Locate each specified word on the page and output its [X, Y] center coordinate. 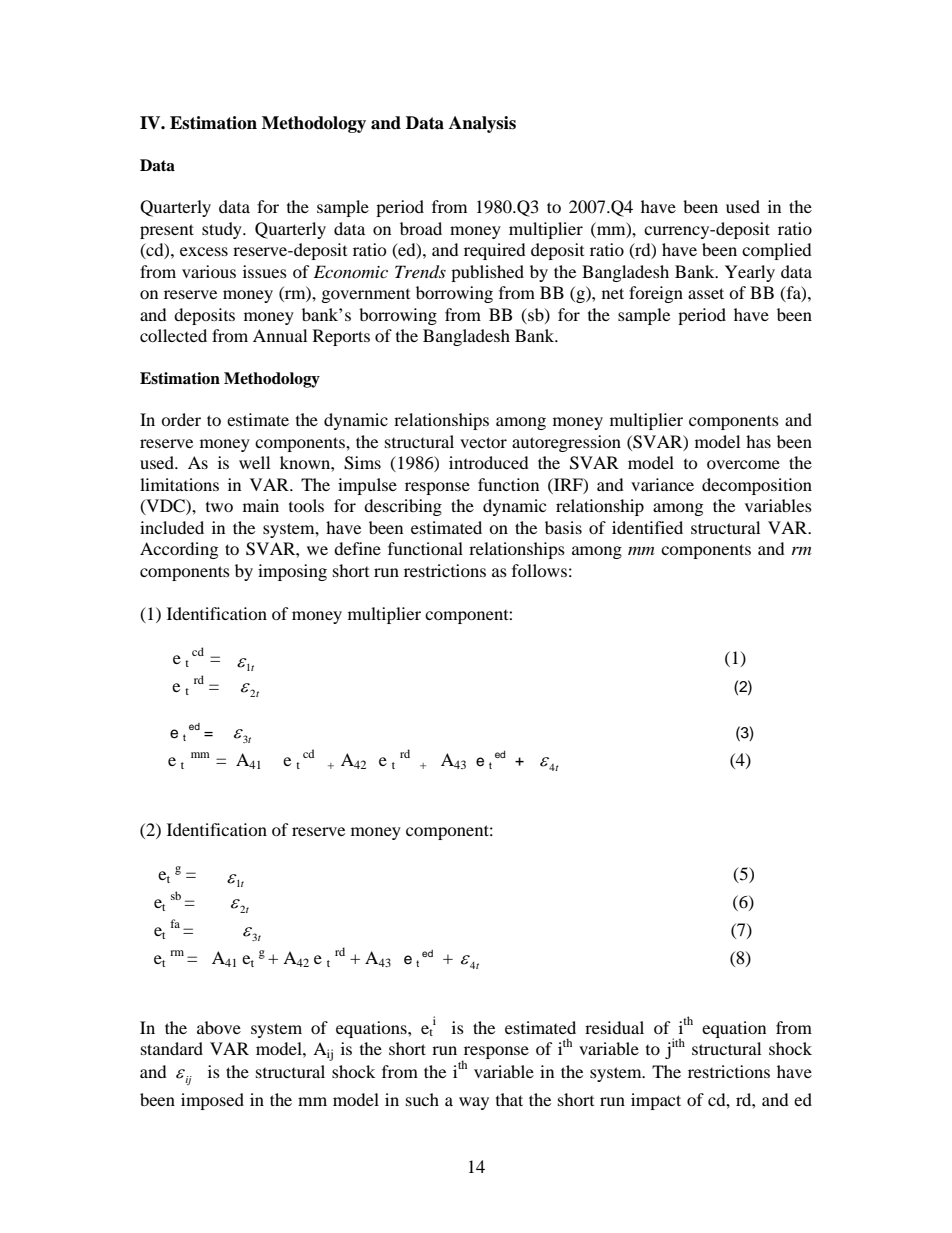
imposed [212, 1101]
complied [777, 251]
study [223, 230]
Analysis [482, 124]
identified [647, 527]
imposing [292, 572]
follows [539, 570]
